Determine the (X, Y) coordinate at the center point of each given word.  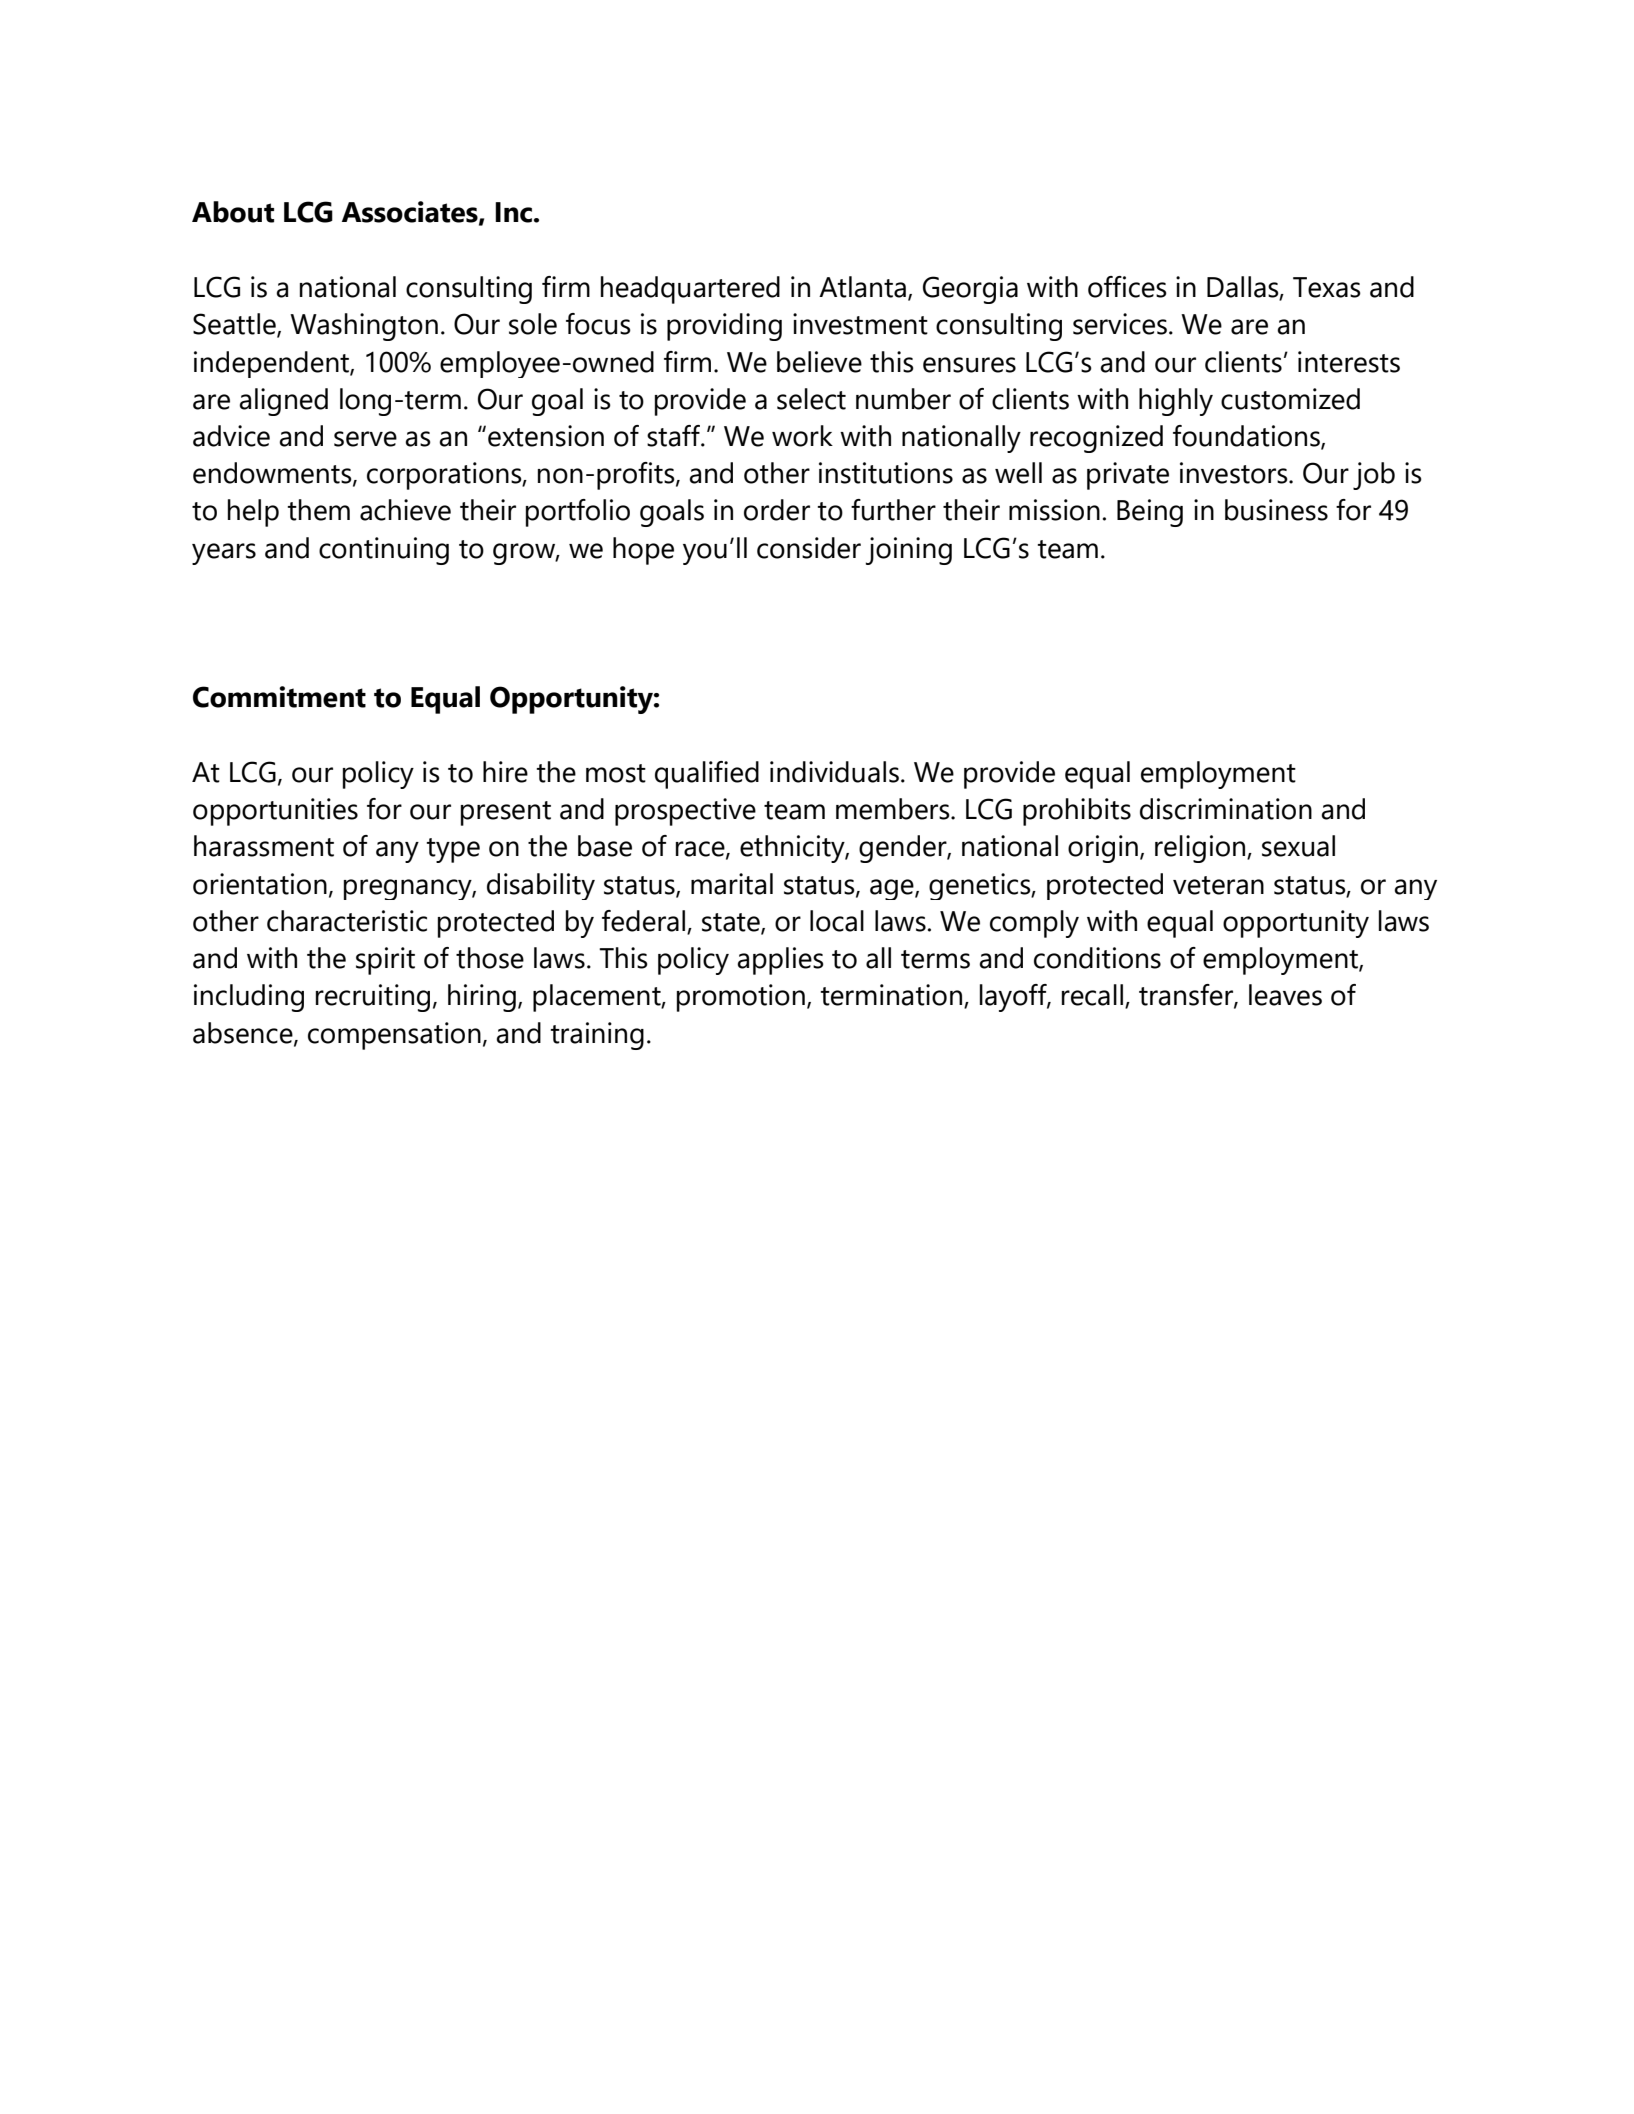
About (233, 212)
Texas (1327, 287)
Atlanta (862, 287)
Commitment (279, 697)
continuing (384, 551)
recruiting (373, 998)
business (1276, 510)
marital (732, 884)
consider (809, 548)
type (453, 850)
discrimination (1226, 809)
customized (1290, 399)
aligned (283, 402)
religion (1201, 849)
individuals (834, 772)
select (811, 399)
